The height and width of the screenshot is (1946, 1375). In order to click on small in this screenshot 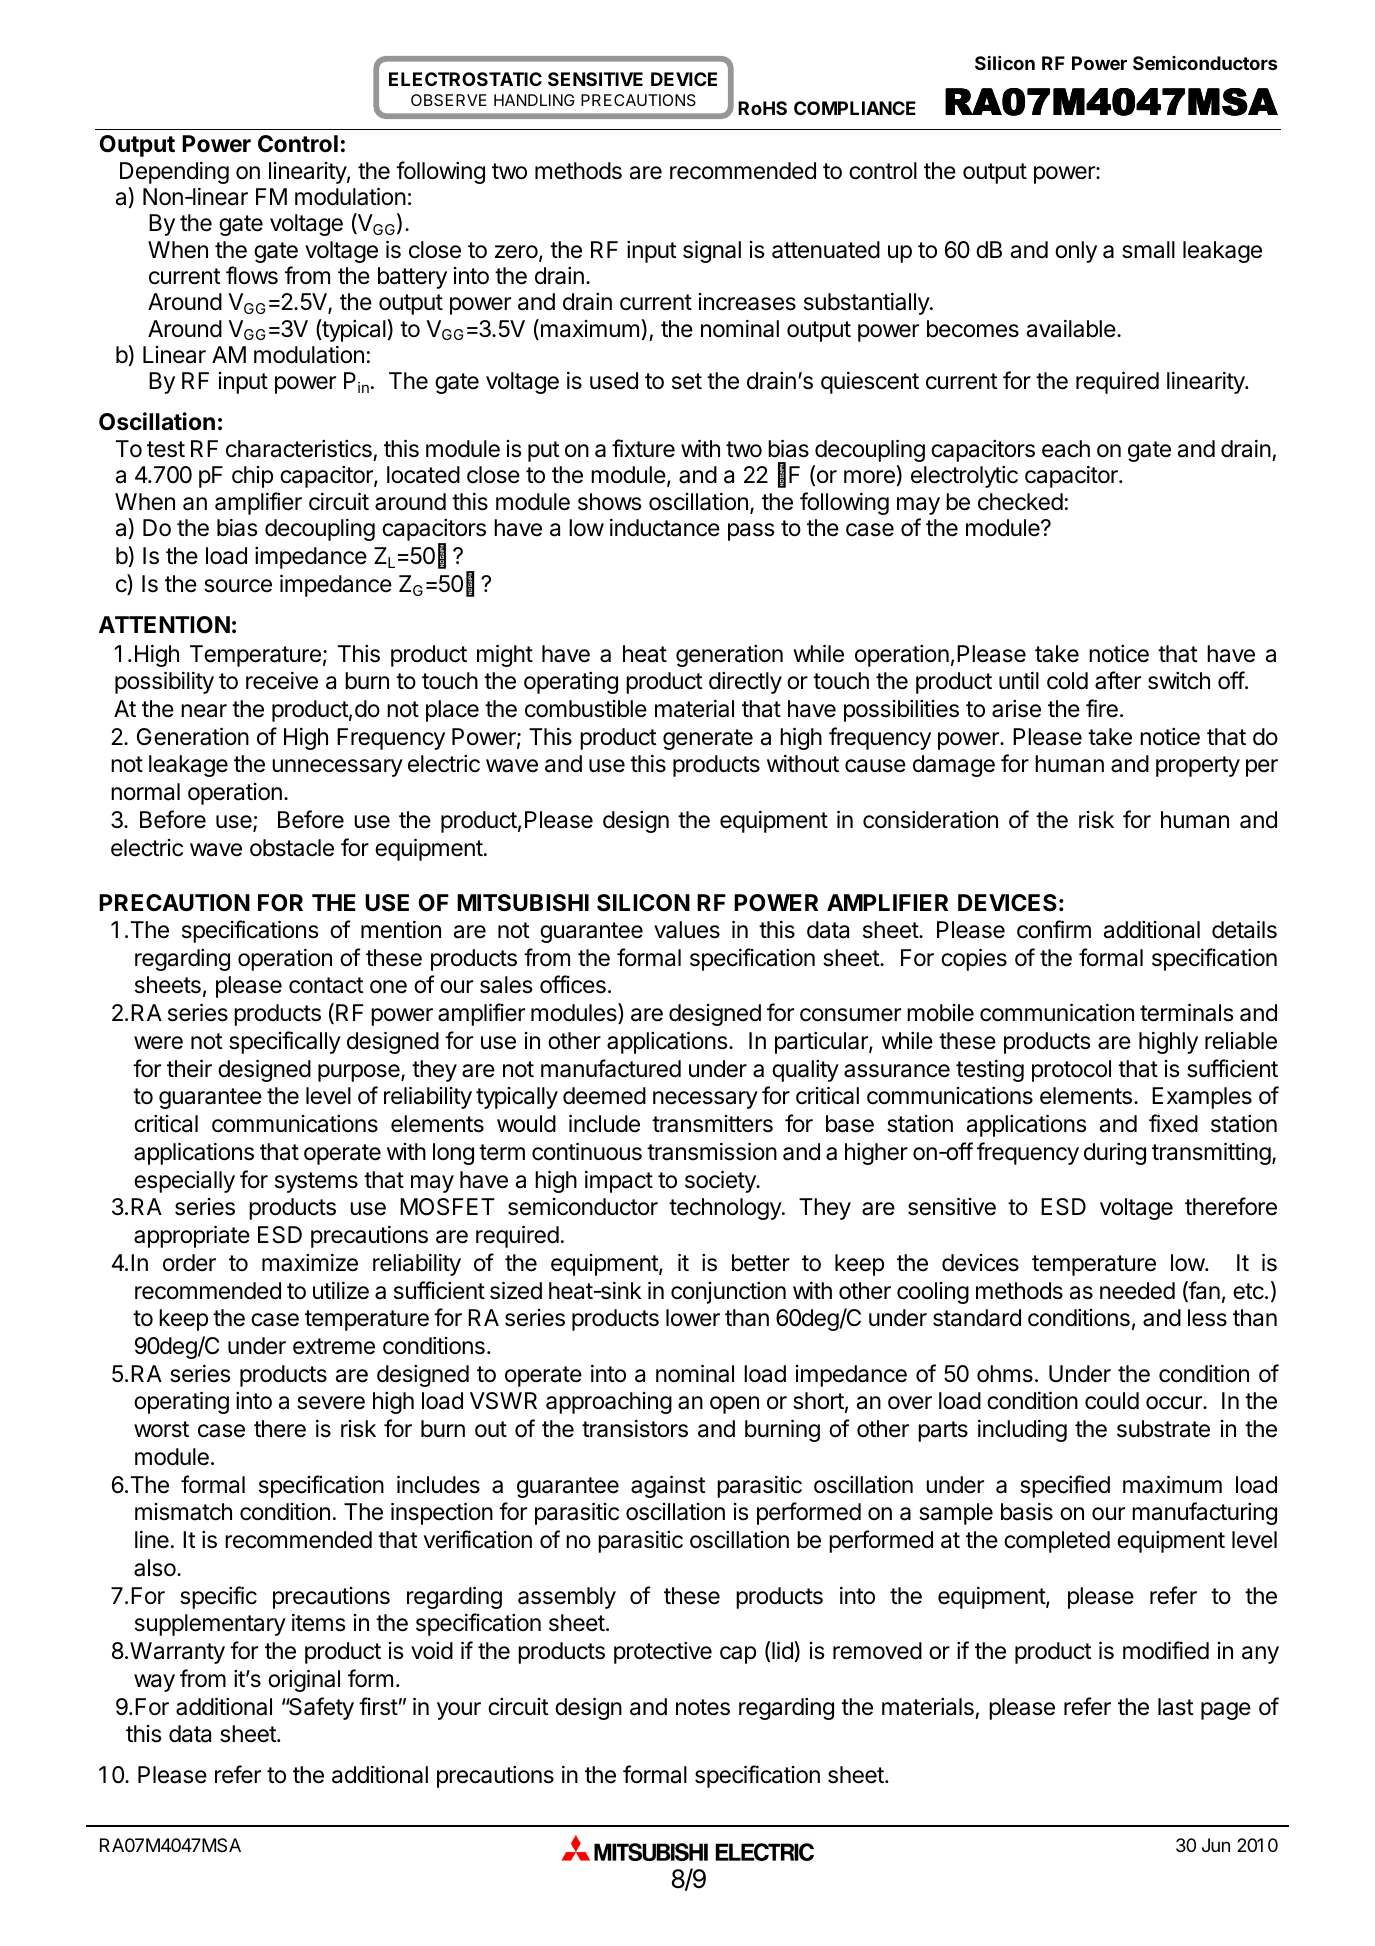, I will do `click(1148, 250)`.
